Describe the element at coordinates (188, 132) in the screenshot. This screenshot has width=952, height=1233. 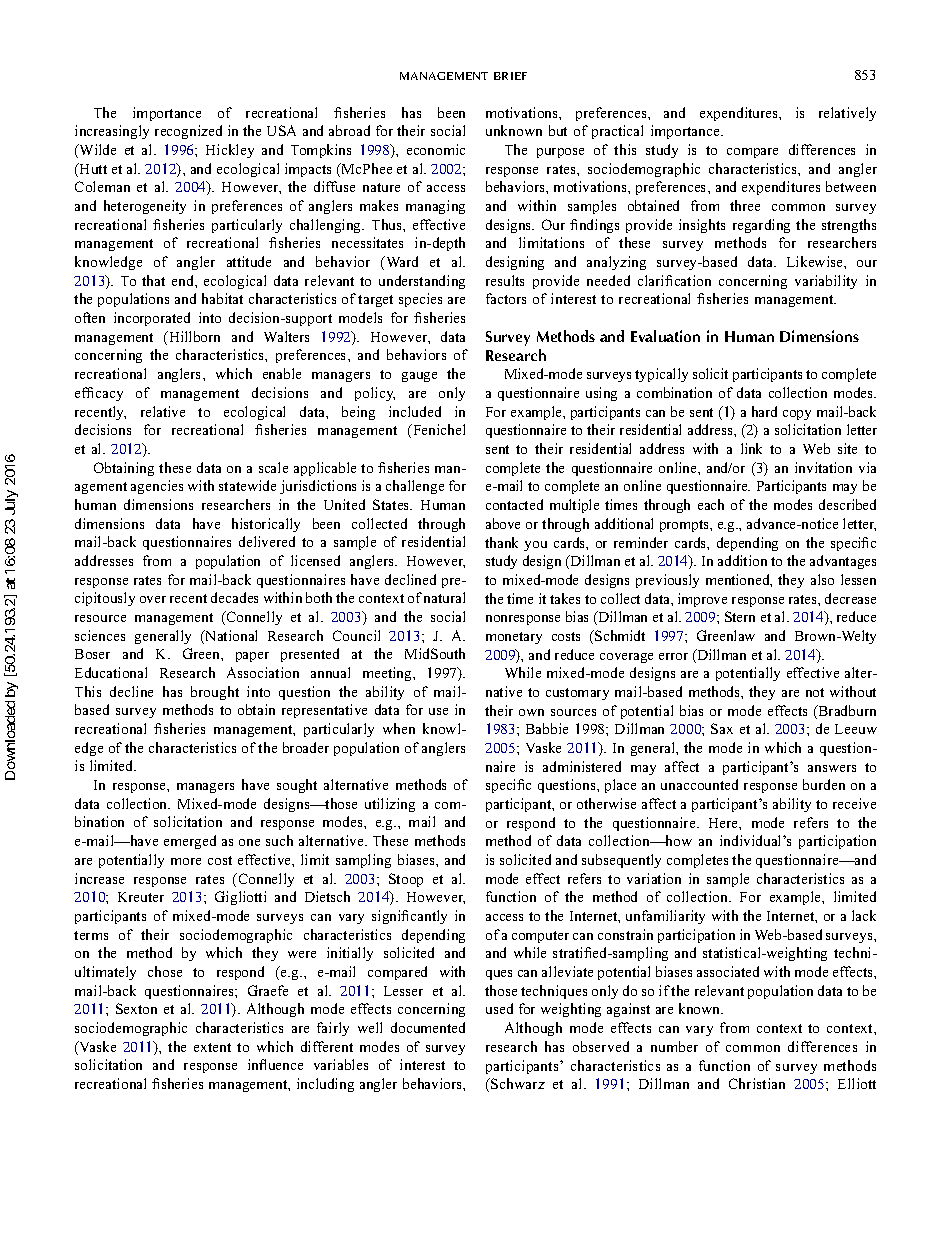
I see `recognized` at that location.
